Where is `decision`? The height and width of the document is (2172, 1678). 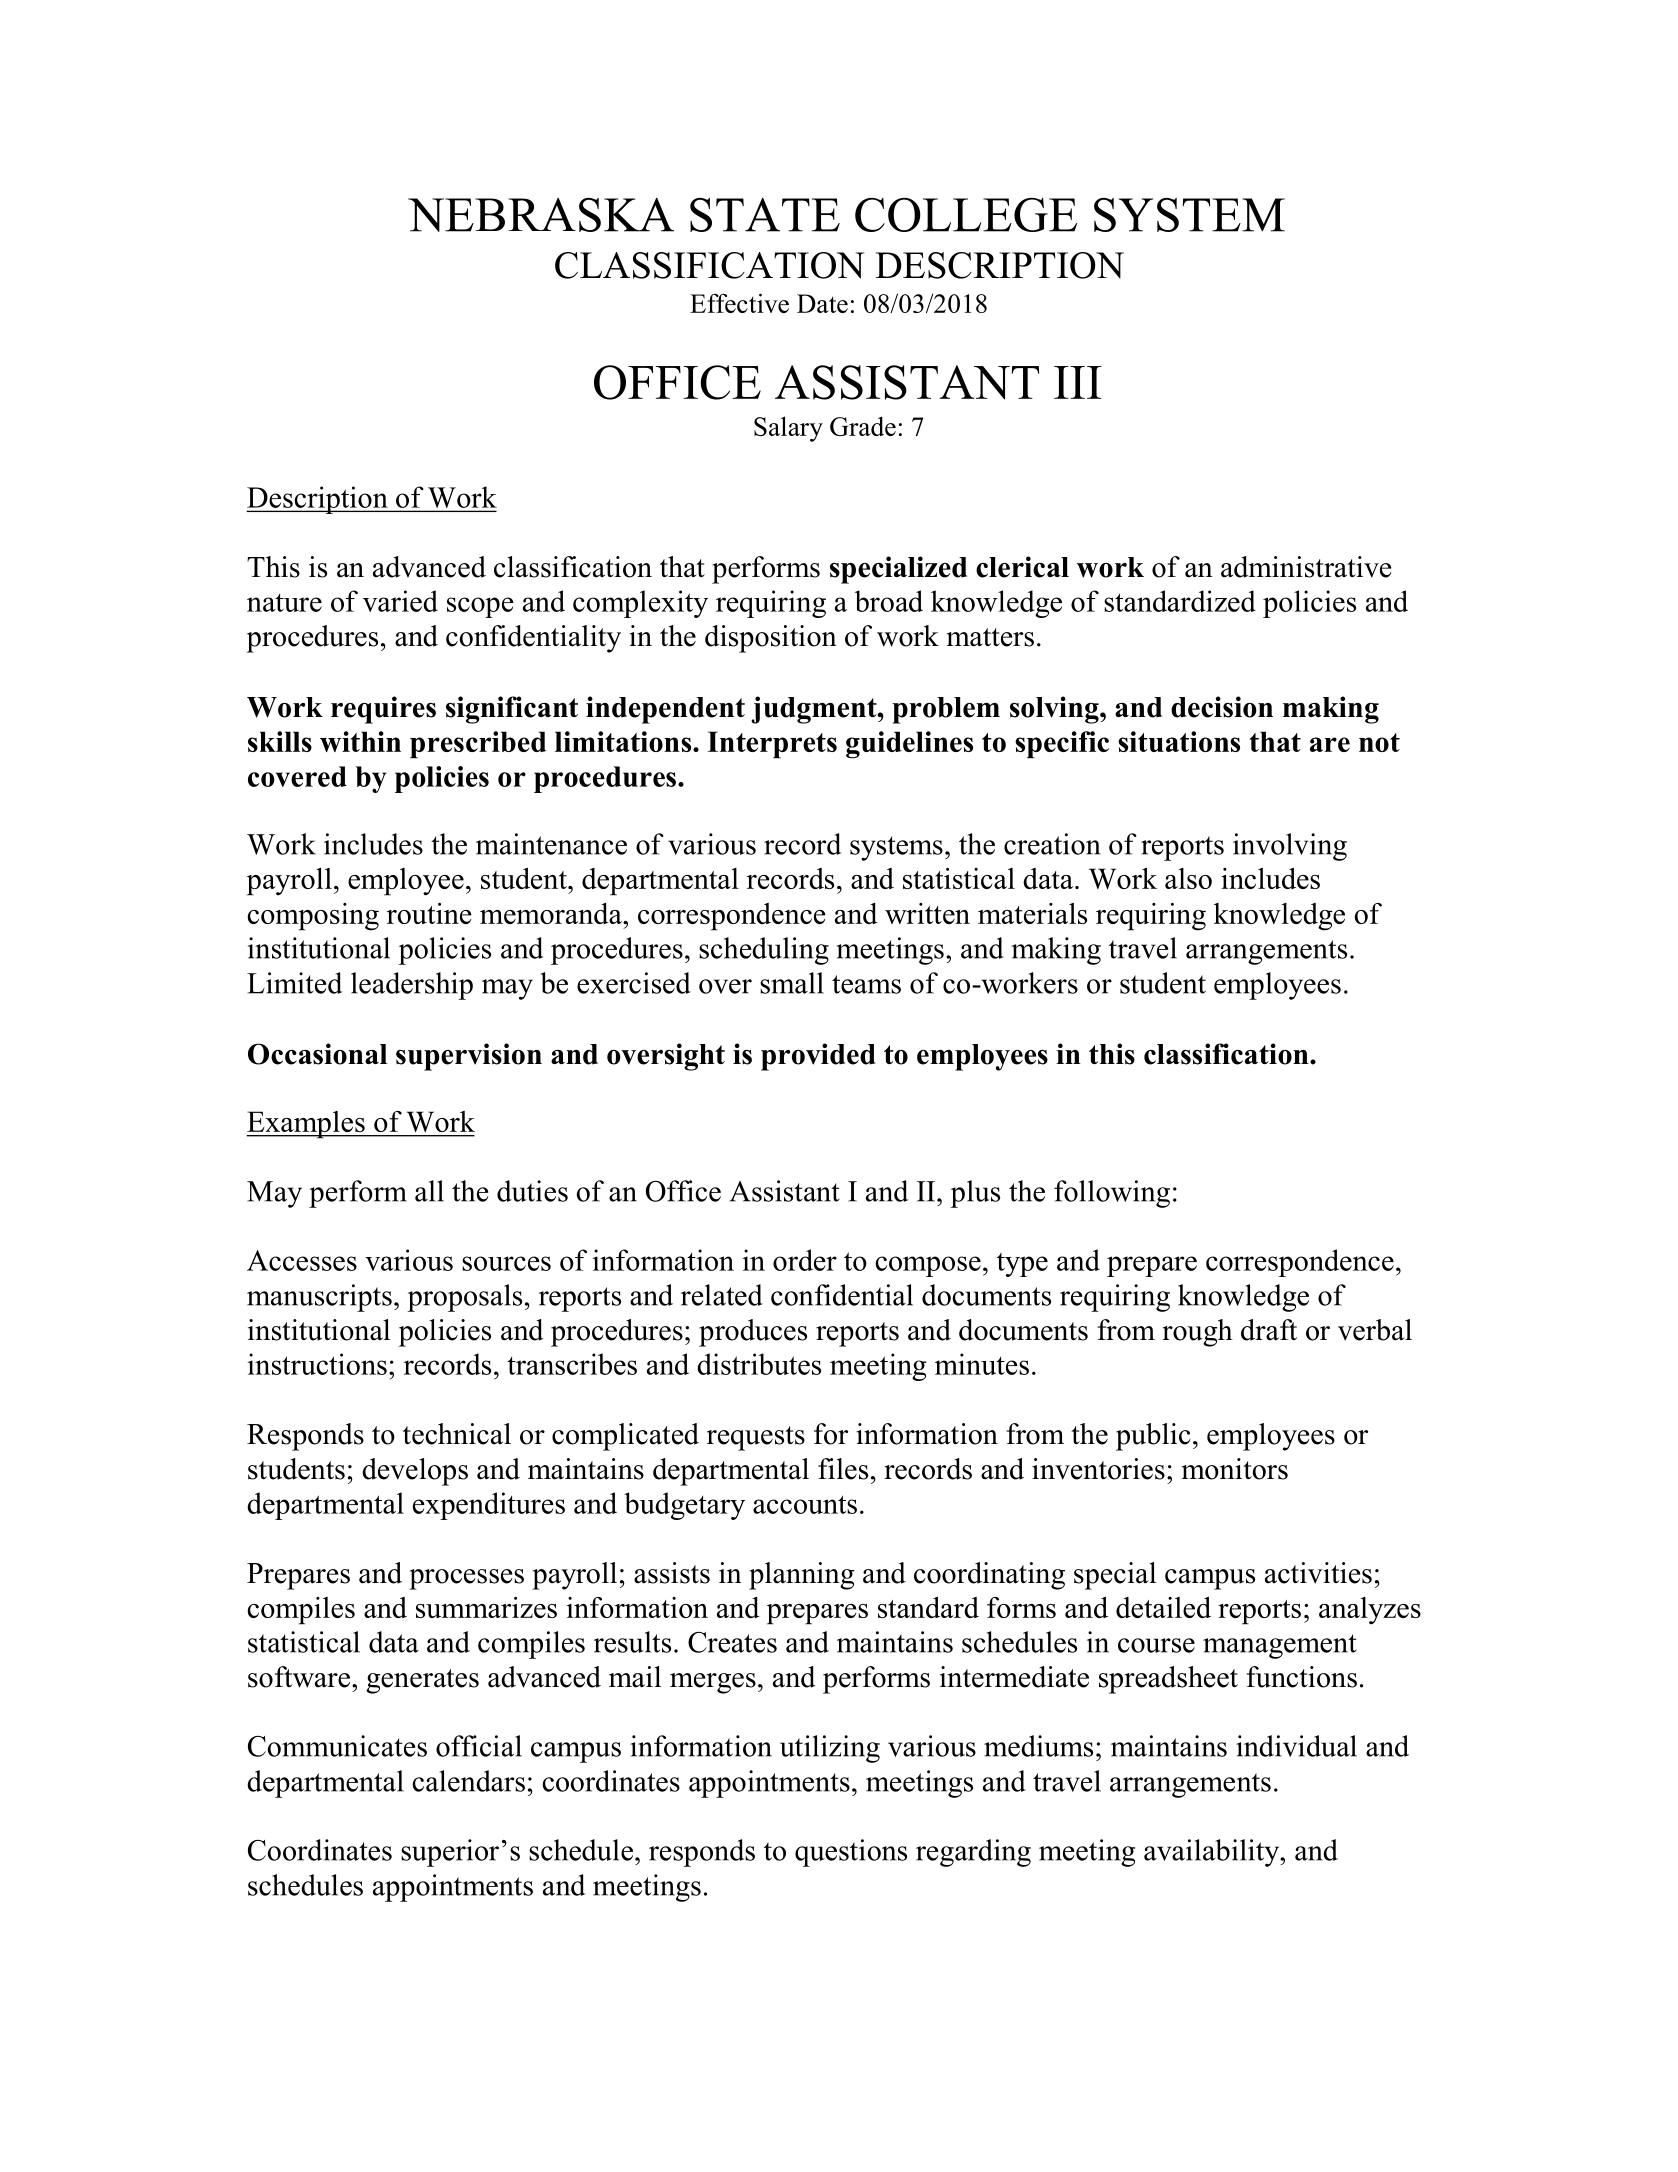 decision is located at coordinates (1222, 707).
